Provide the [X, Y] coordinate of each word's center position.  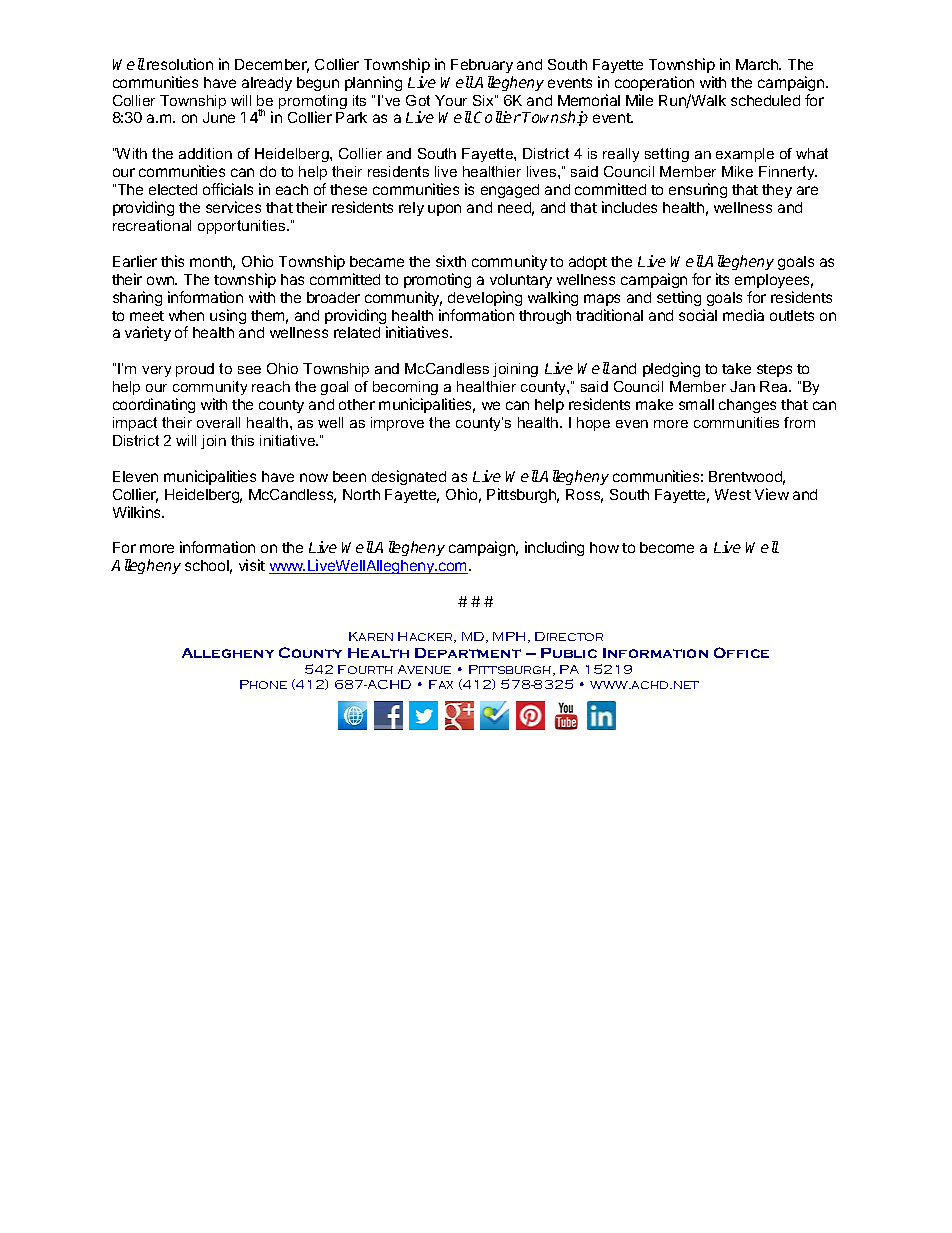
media [743, 315]
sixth [451, 261]
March [758, 64]
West [733, 494]
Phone [263, 684]
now [314, 477]
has [292, 279]
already [267, 84]
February [482, 66]
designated [409, 477]
